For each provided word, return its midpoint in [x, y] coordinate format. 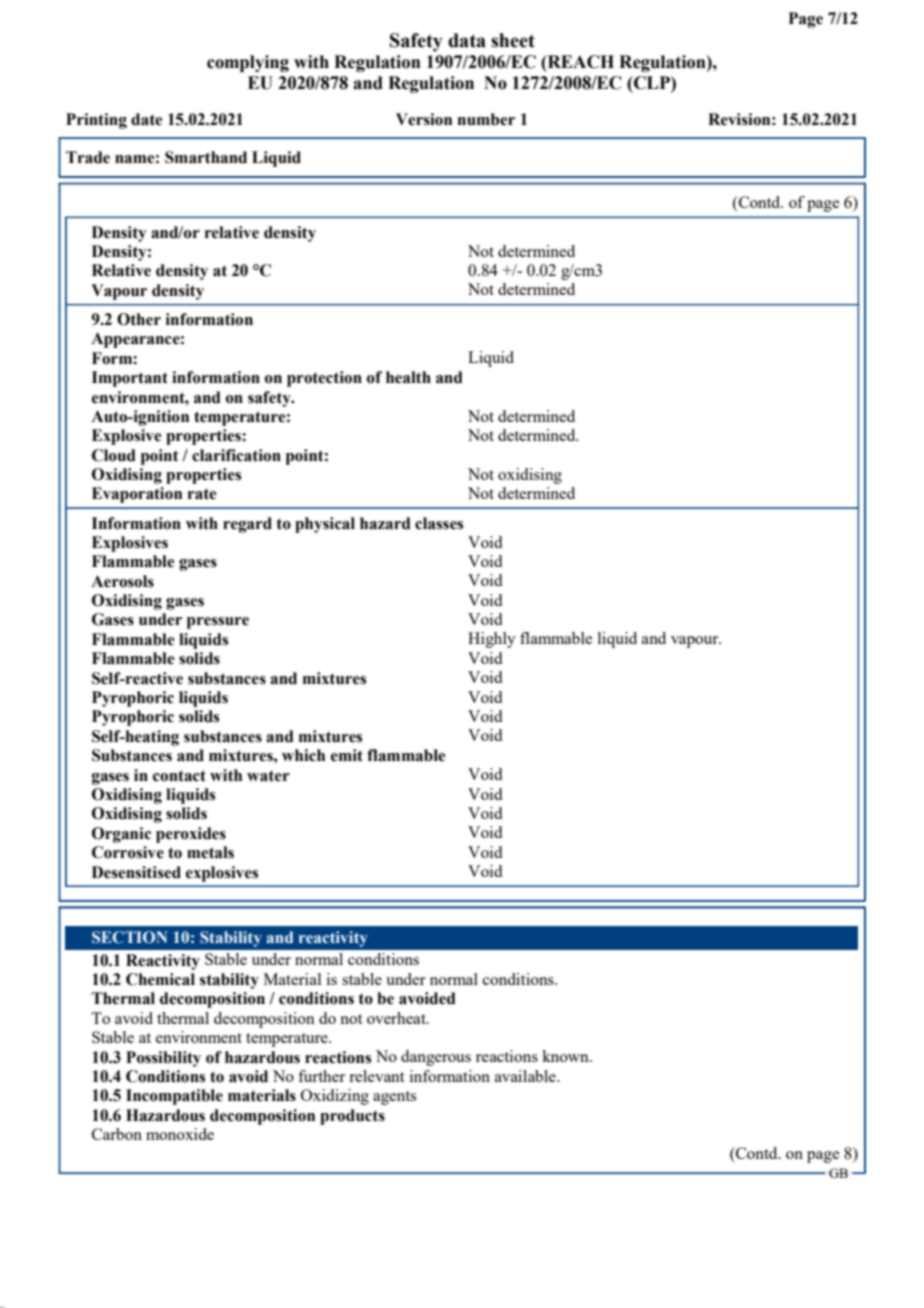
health [408, 377]
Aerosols [122, 581]
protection [324, 379]
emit [347, 755]
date [147, 119]
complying [248, 63]
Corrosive [128, 852]
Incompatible [174, 1097]
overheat [397, 1018]
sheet [513, 40]
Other [139, 319]
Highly [492, 640]
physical [325, 525]
